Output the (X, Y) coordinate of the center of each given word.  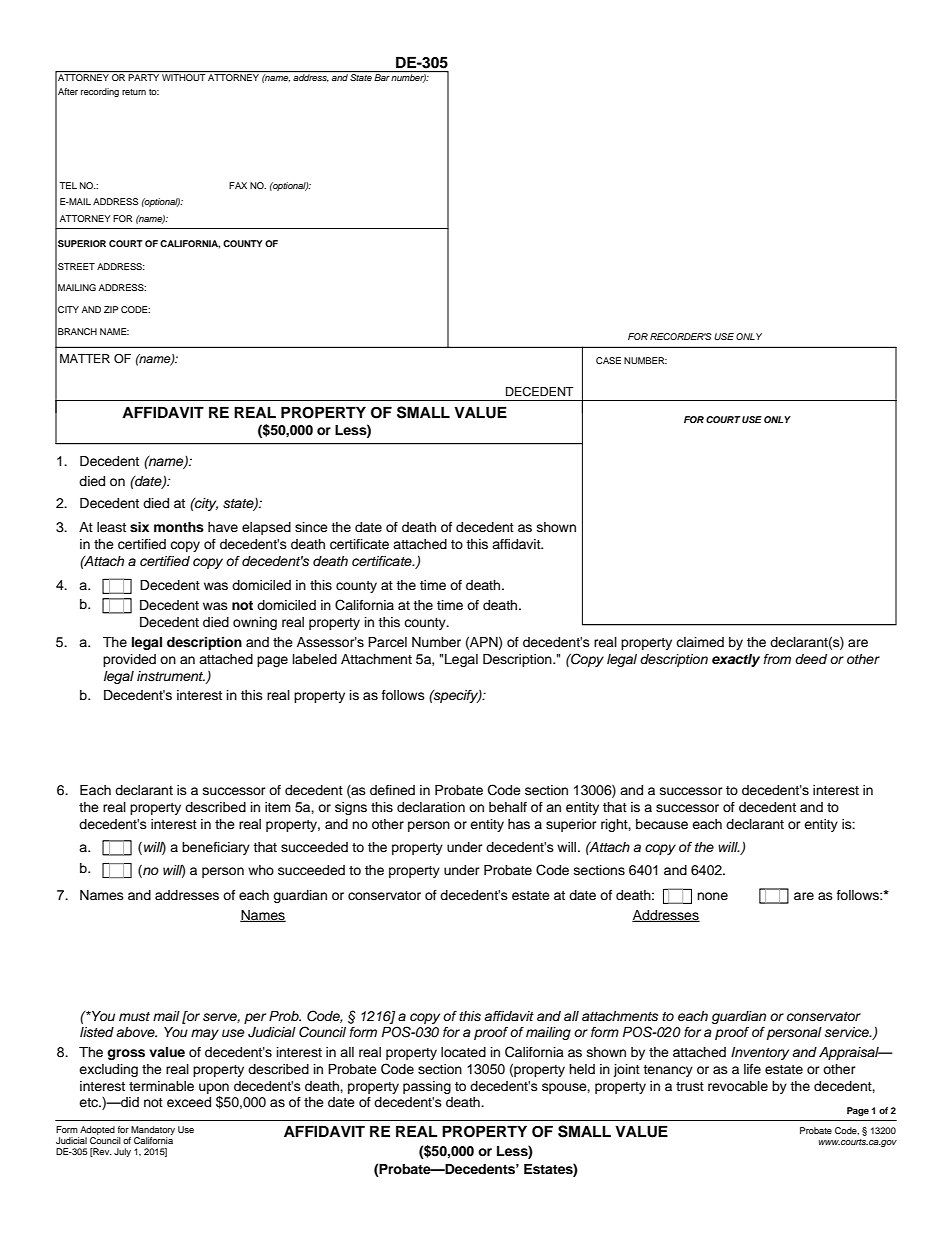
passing (427, 1087)
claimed (700, 642)
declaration (431, 807)
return (134, 92)
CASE (608, 360)
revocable (738, 1086)
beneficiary (216, 848)
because (662, 824)
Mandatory (153, 1130)
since (311, 527)
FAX (238, 185)
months (179, 527)
